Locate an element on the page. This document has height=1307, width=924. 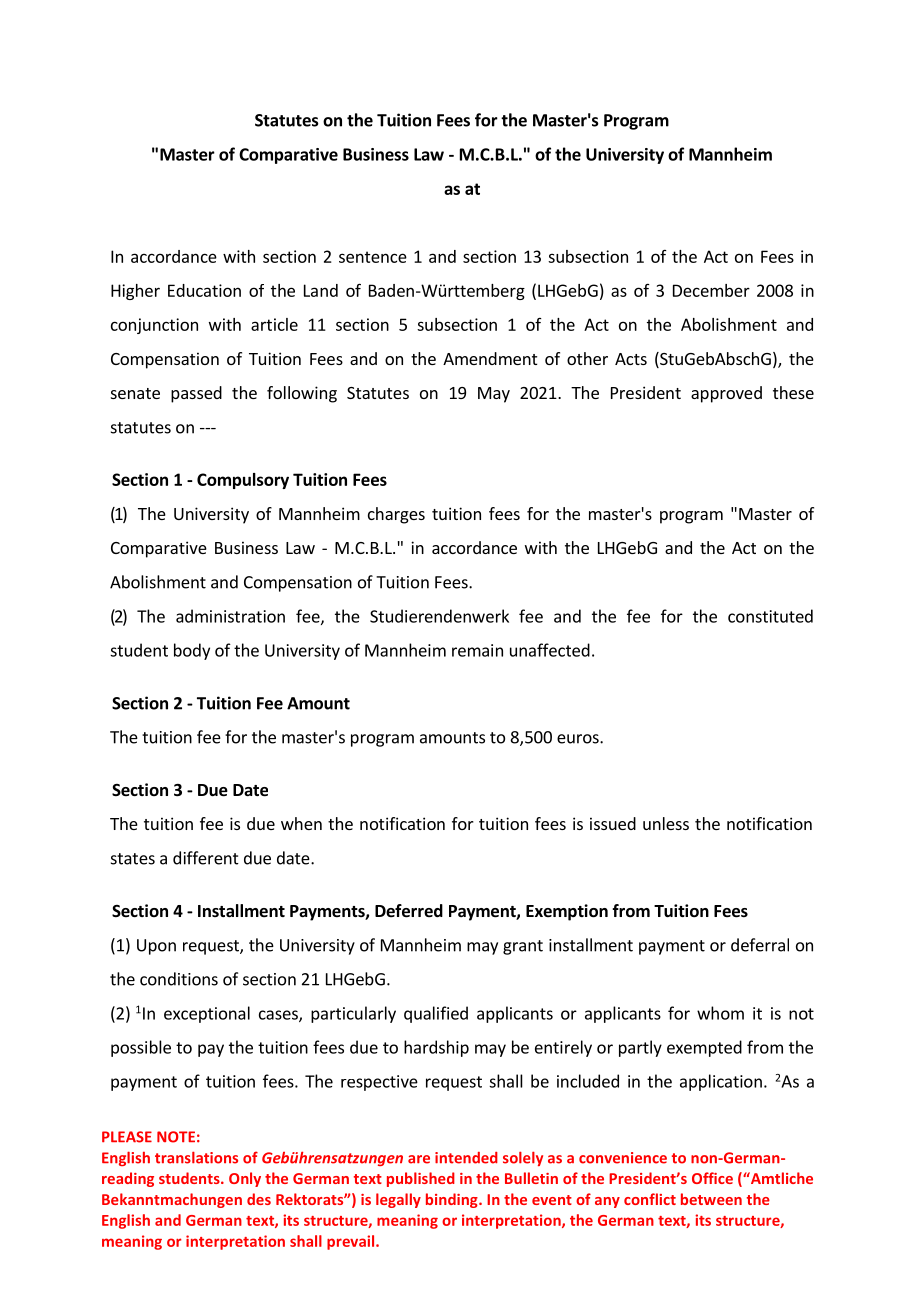
sentence is located at coordinates (373, 257).
